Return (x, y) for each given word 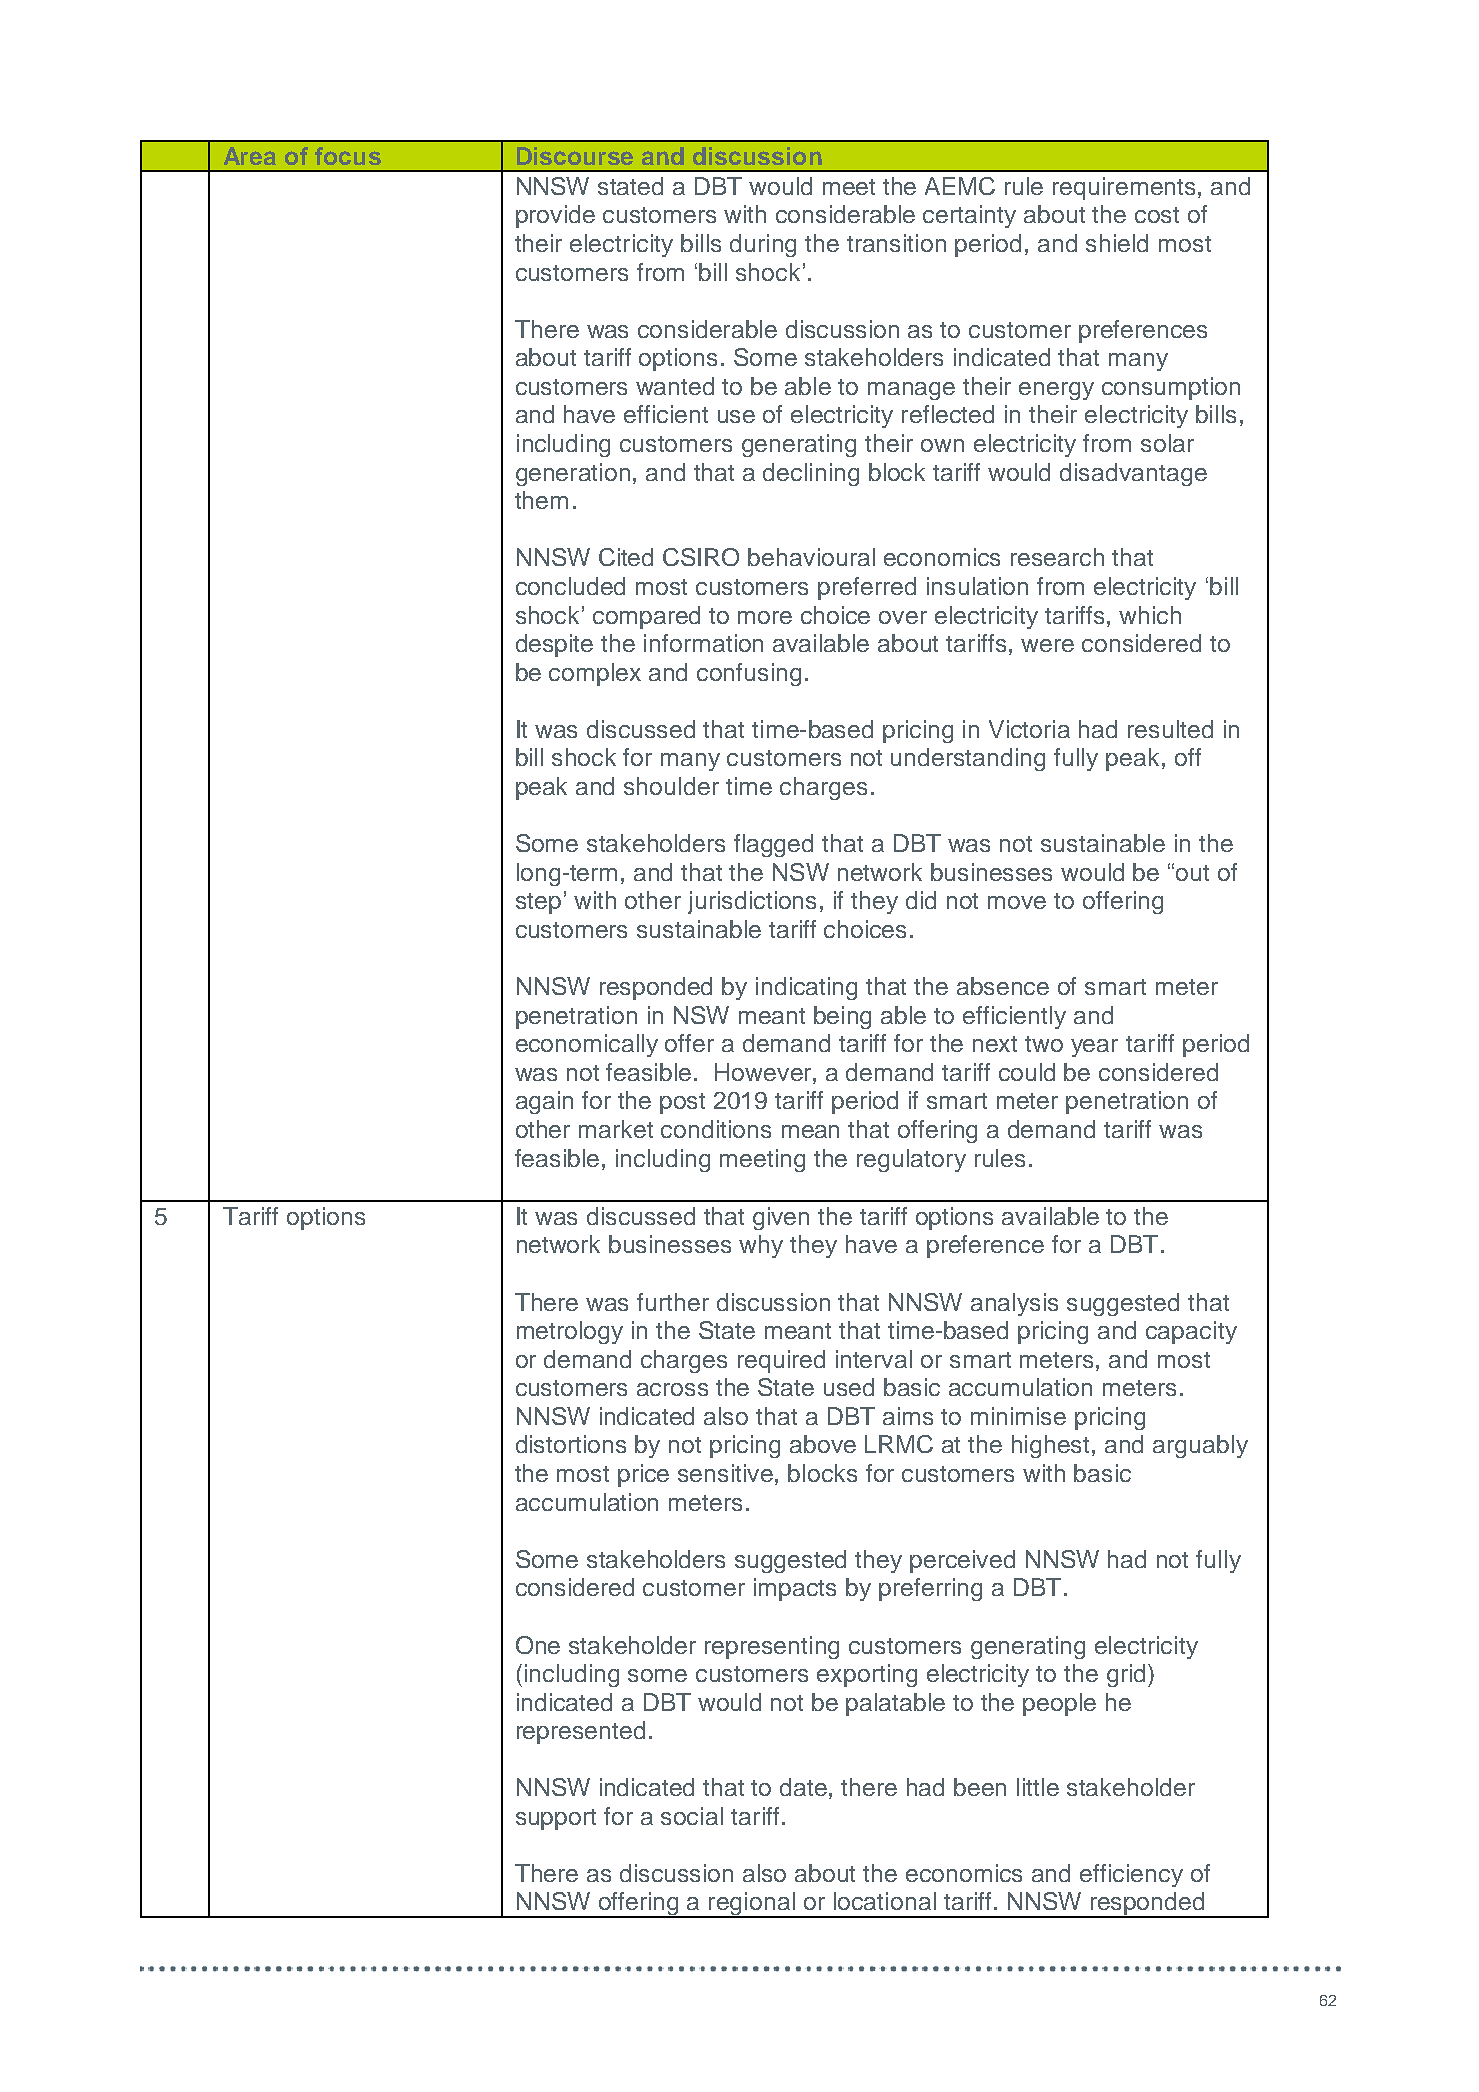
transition (896, 243)
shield (1117, 243)
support (556, 1819)
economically (587, 1045)
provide (555, 216)
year (1094, 1048)
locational (885, 1901)
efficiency (1131, 1875)
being (842, 1017)
